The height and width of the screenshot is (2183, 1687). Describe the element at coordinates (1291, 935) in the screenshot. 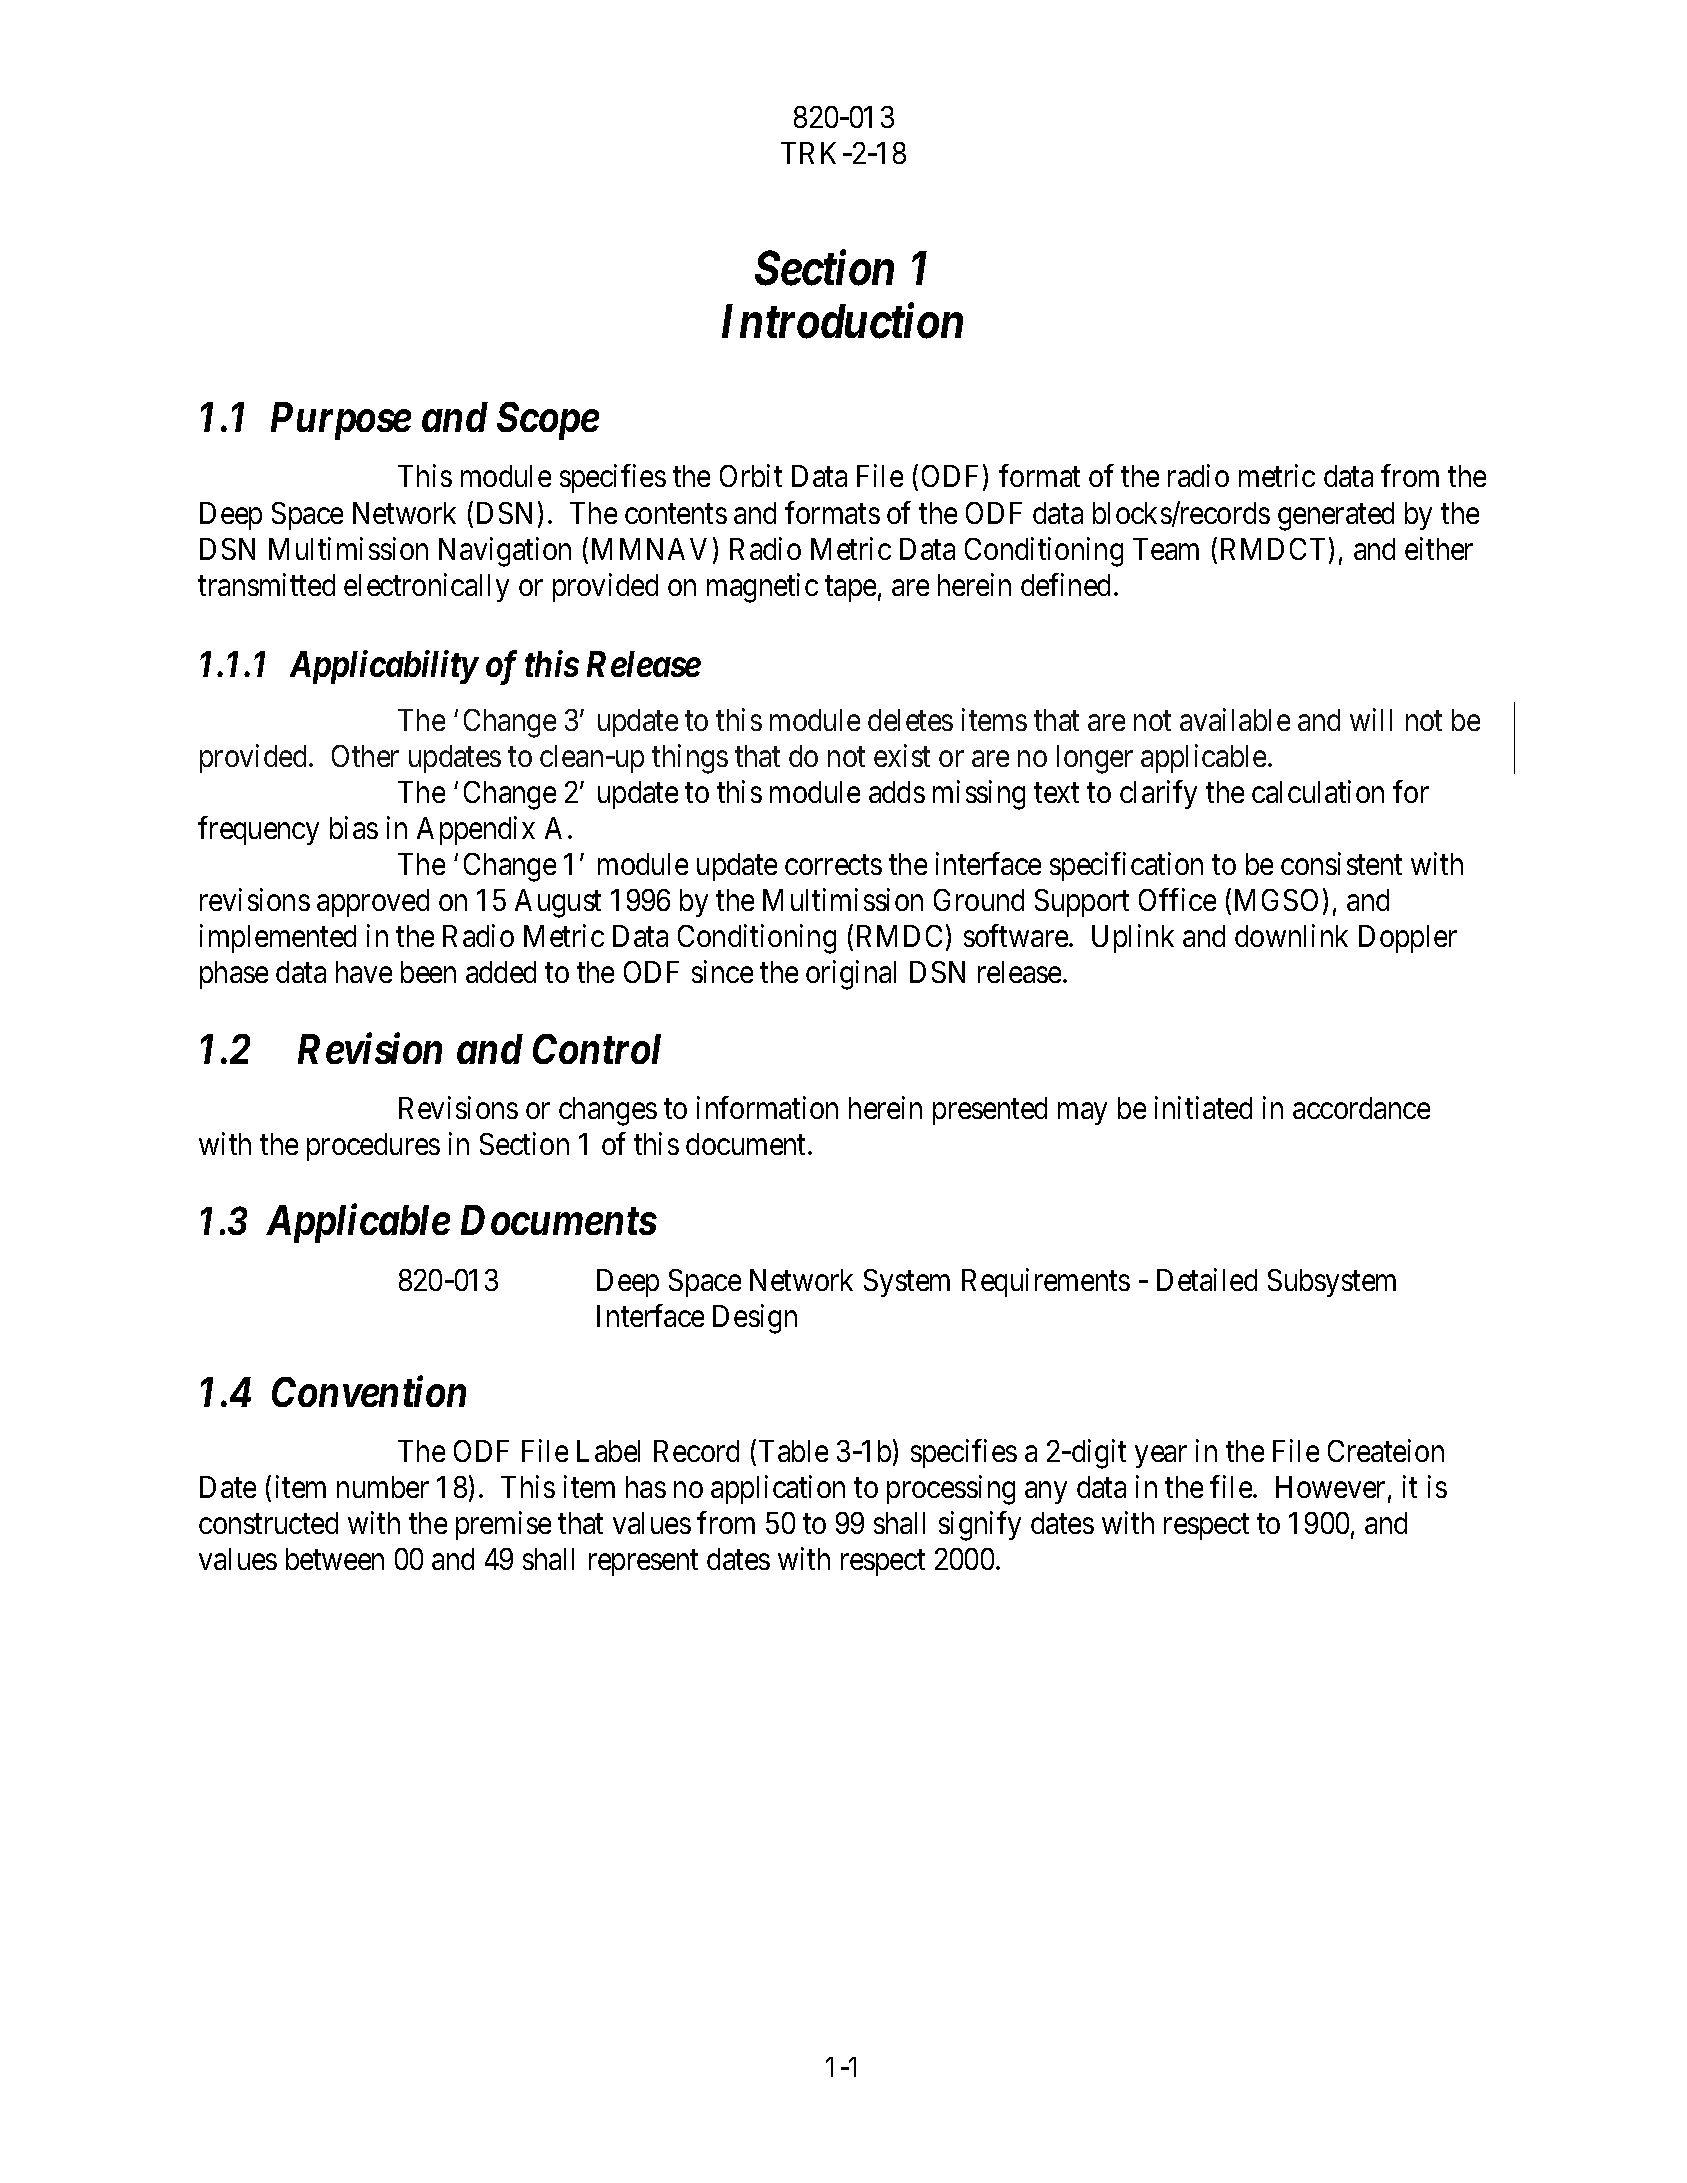

I see `downlink` at that location.
